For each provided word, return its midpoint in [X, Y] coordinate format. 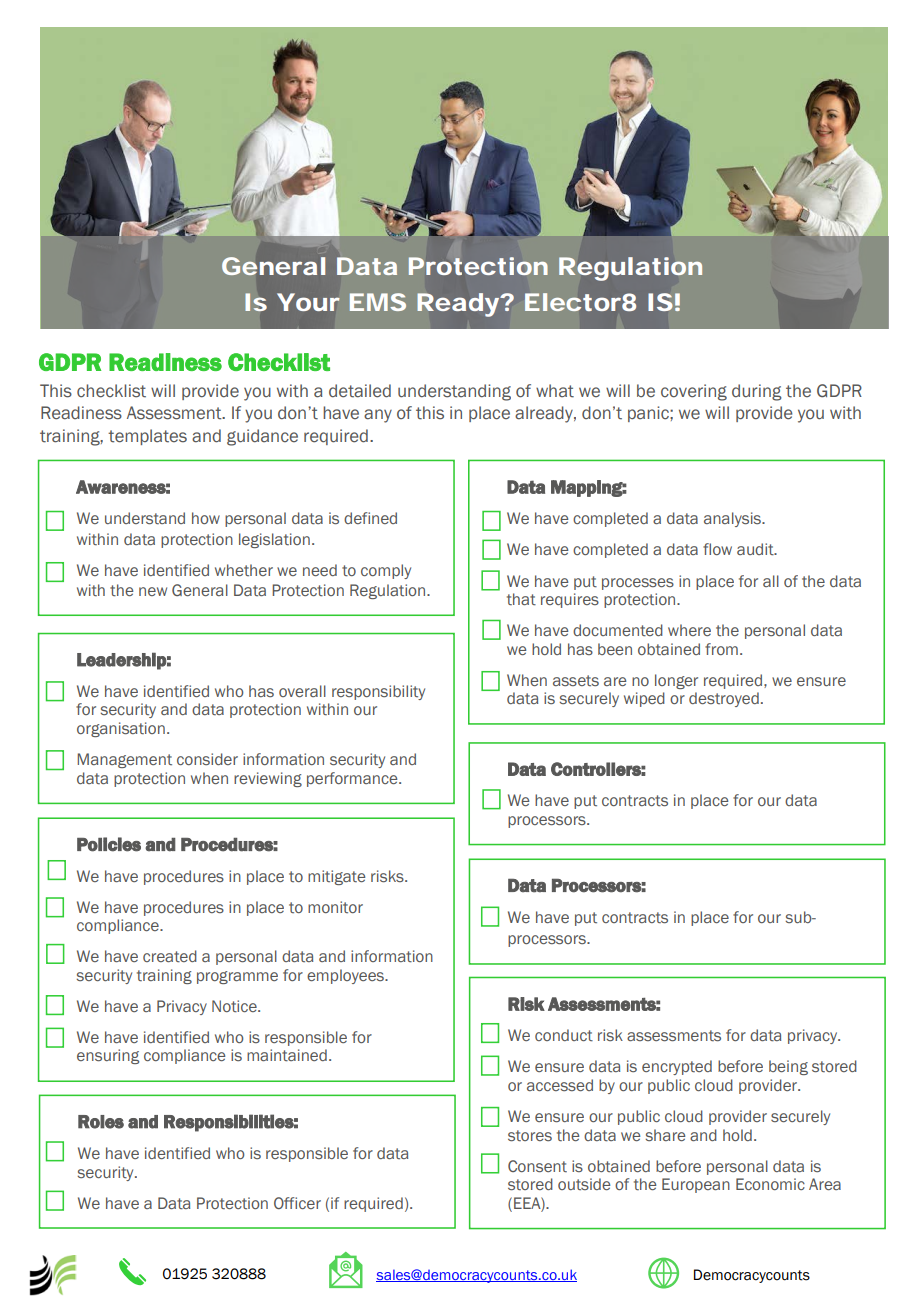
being [788, 1067]
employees [347, 976]
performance [353, 779]
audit [756, 549]
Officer [297, 1203]
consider [207, 759]
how [206, 518]
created [170, 956]
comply [386, 571]
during [757, 392]
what [555, 391]
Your [308, 302]
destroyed [724, 699]
